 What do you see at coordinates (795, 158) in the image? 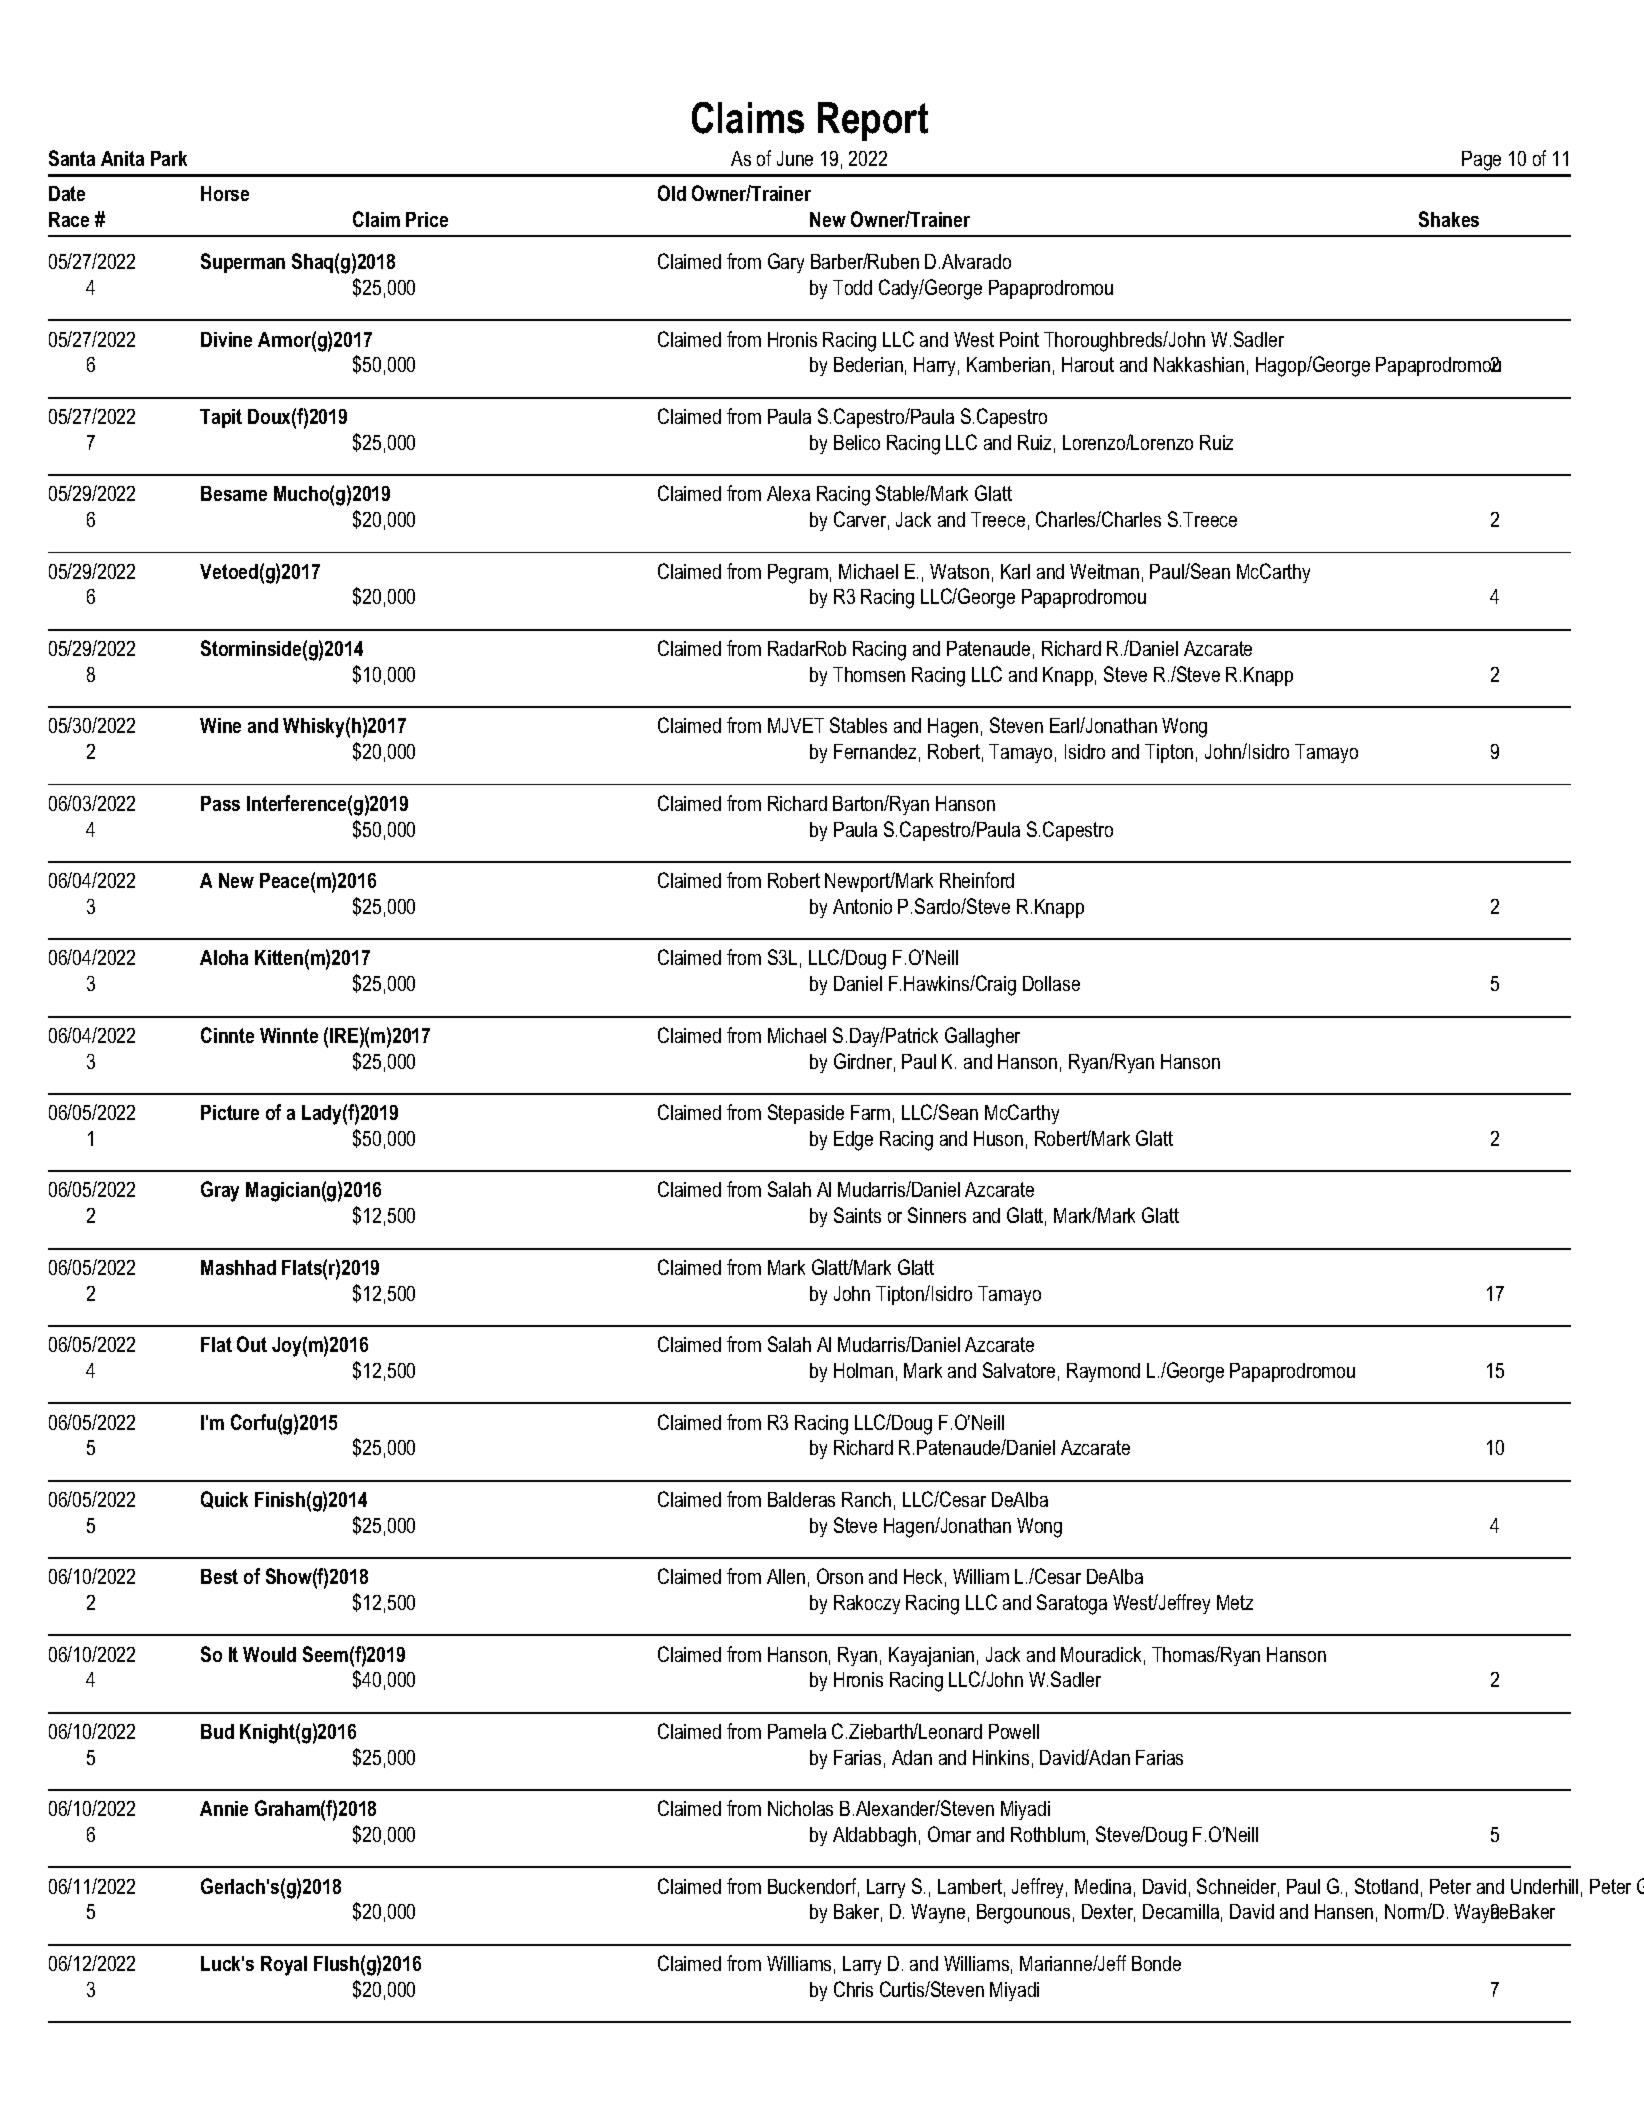
I see `June` at bounding box center [795, 158].
